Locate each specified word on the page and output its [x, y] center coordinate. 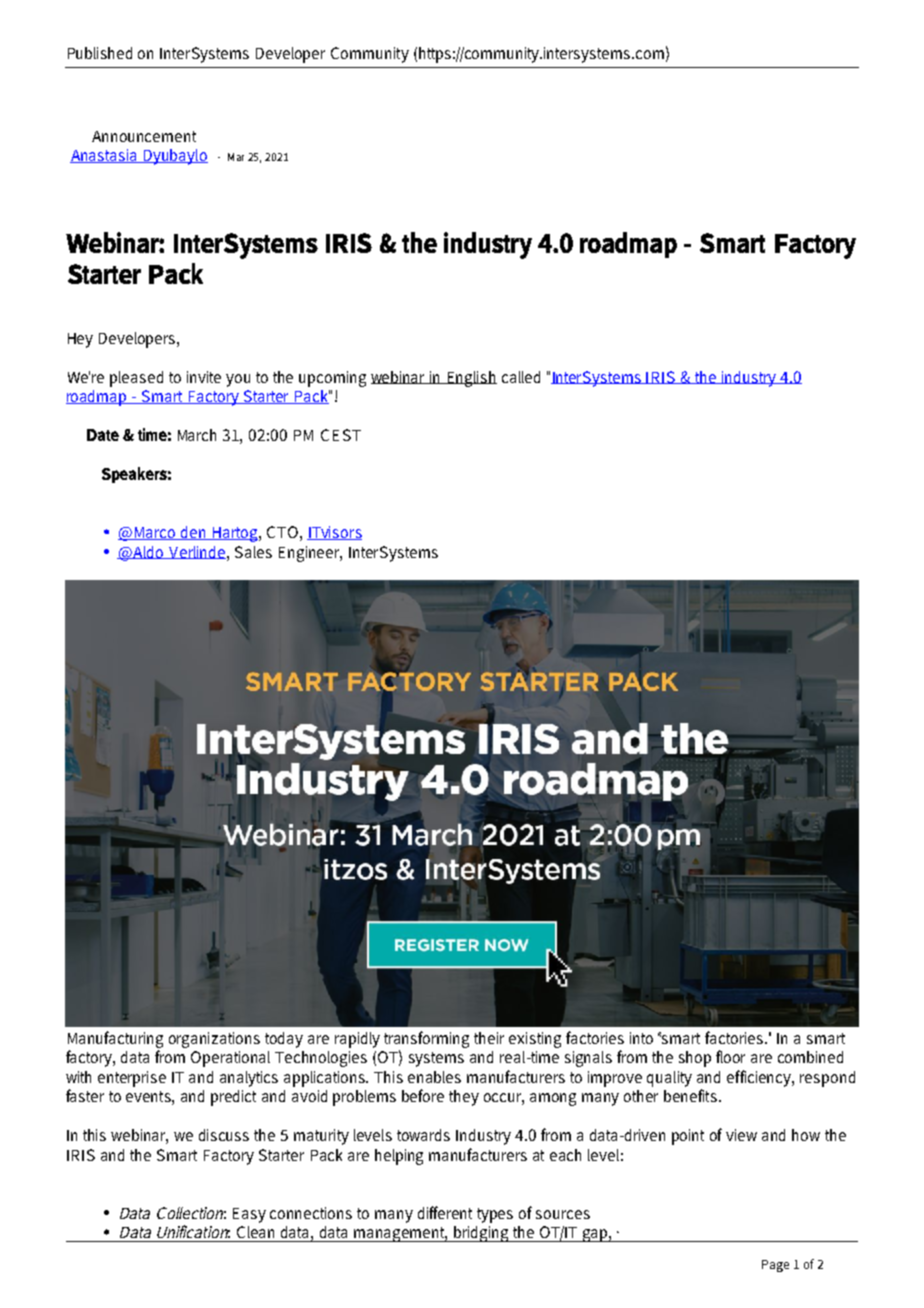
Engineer [310, 554]
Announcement [144, 136]
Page [775, 1266]
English [471, 379]
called [521, 377]
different [445, 1212]
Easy [249, 1215]
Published [100, 53]
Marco [156, 533]
